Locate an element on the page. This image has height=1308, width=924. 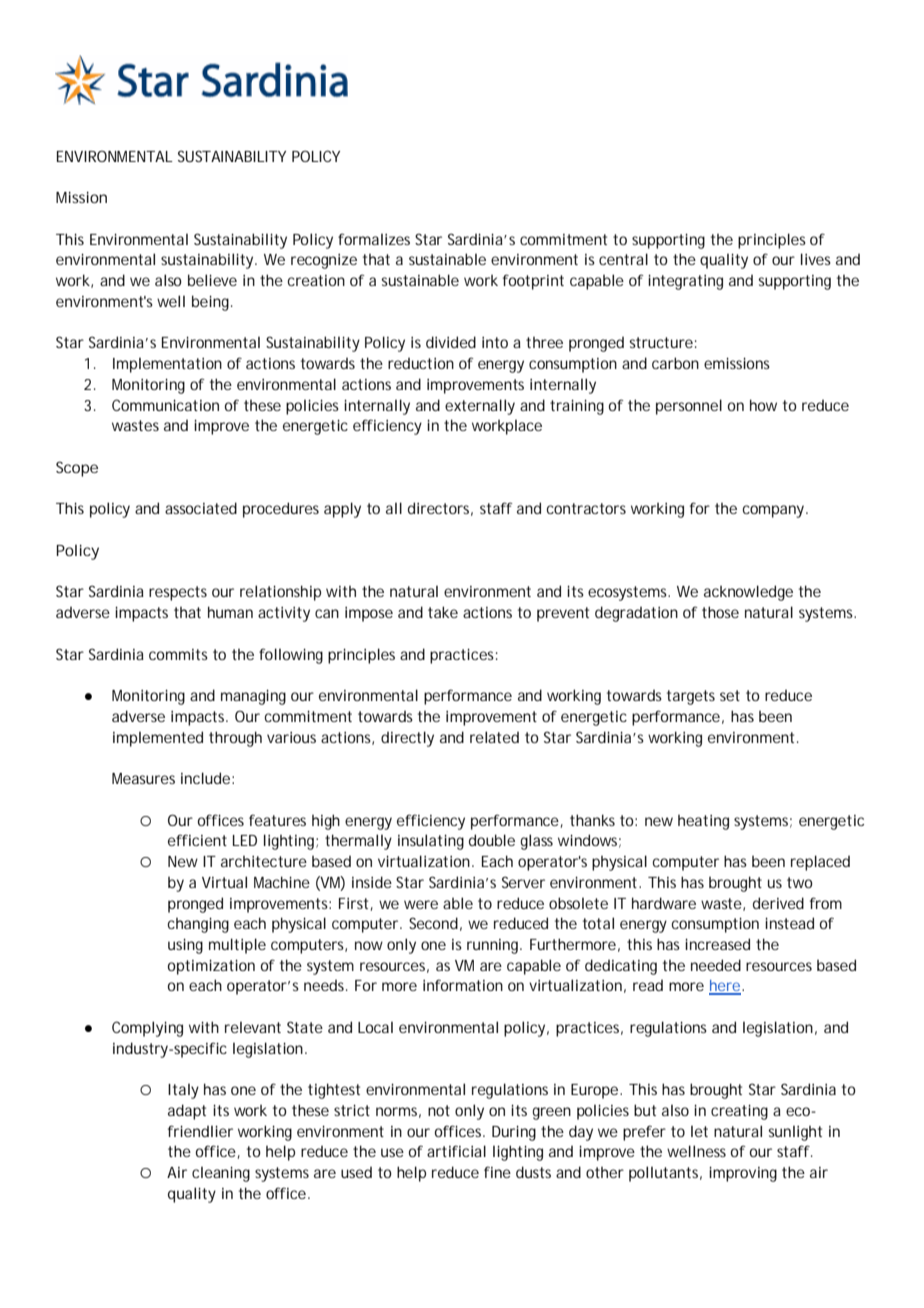
adapt is located at coordinates (187, 1112).
